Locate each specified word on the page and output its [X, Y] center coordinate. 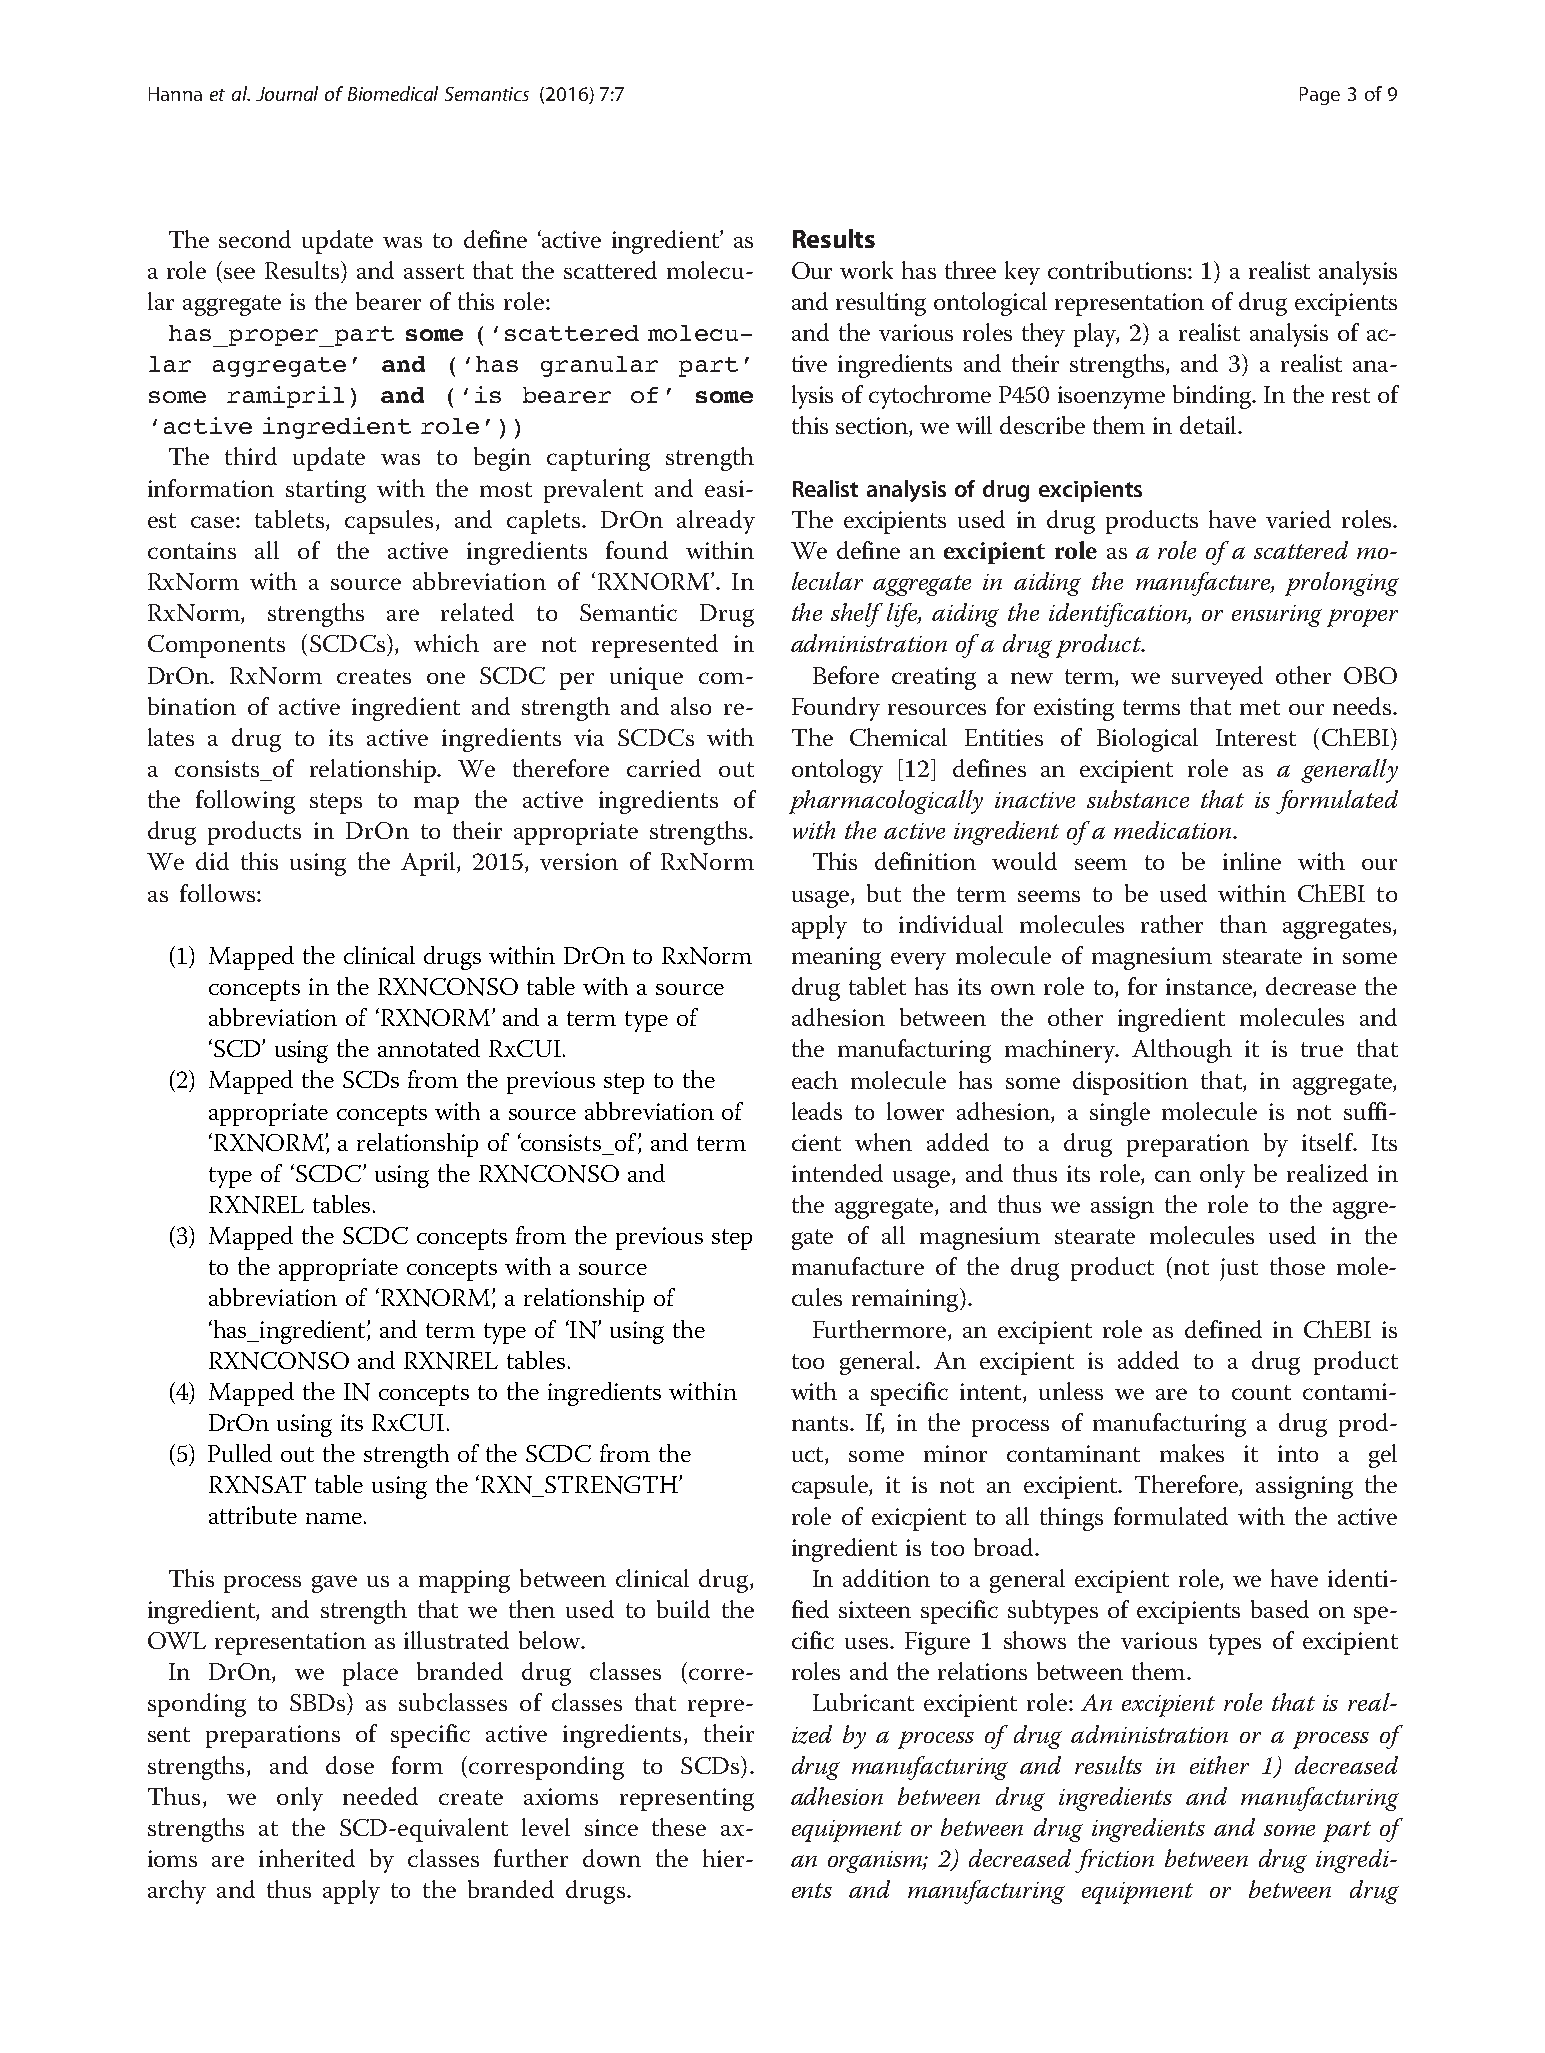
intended [837, 1173]
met [1260, 707]
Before [846, 675]
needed [380, 1796]
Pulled [240, 1453]
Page [1320, 96]
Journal [287, 93]
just [1239, 1269]
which [446, 643]
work [866, 270]
